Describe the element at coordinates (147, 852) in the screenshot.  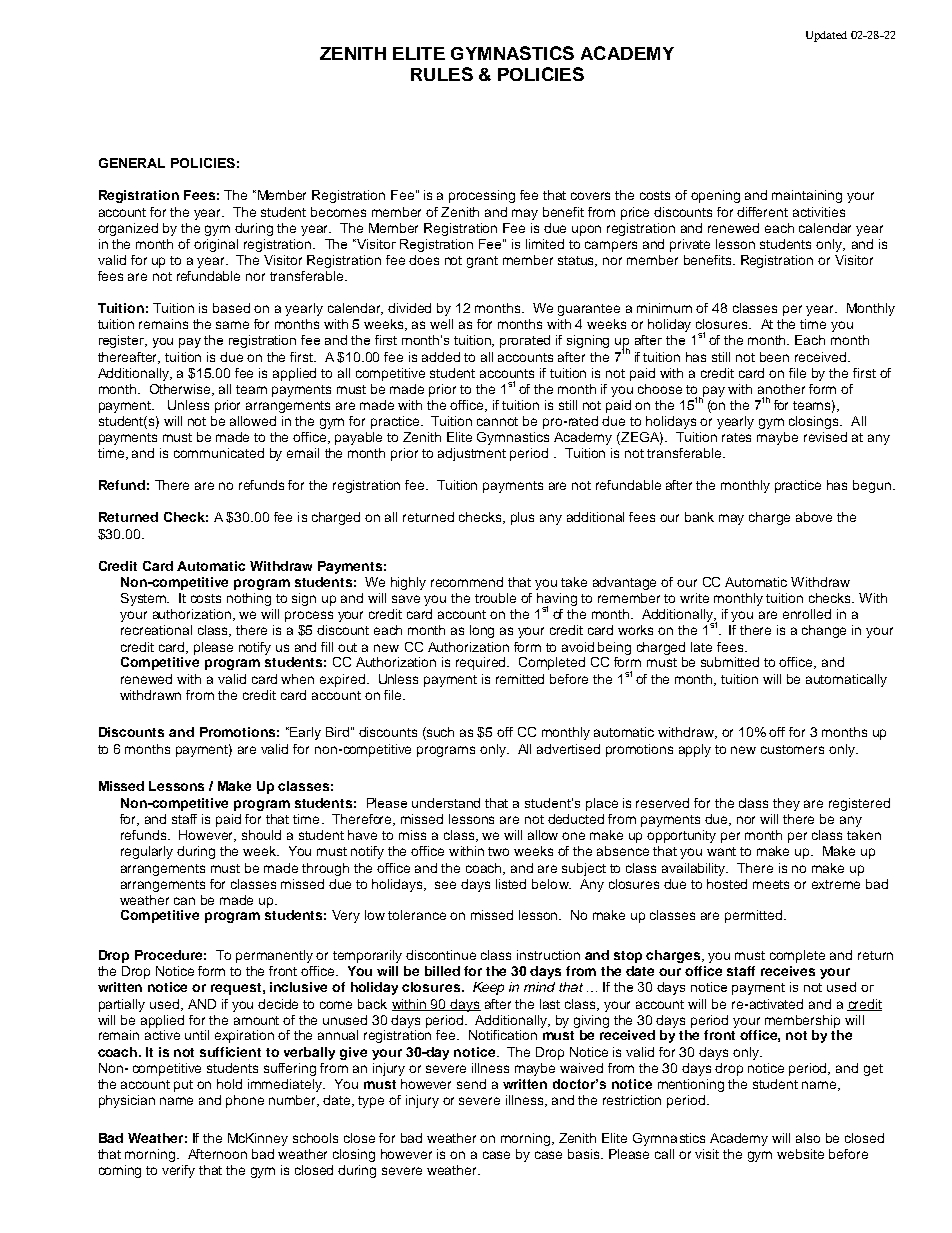
I see `regularly` at that location.
